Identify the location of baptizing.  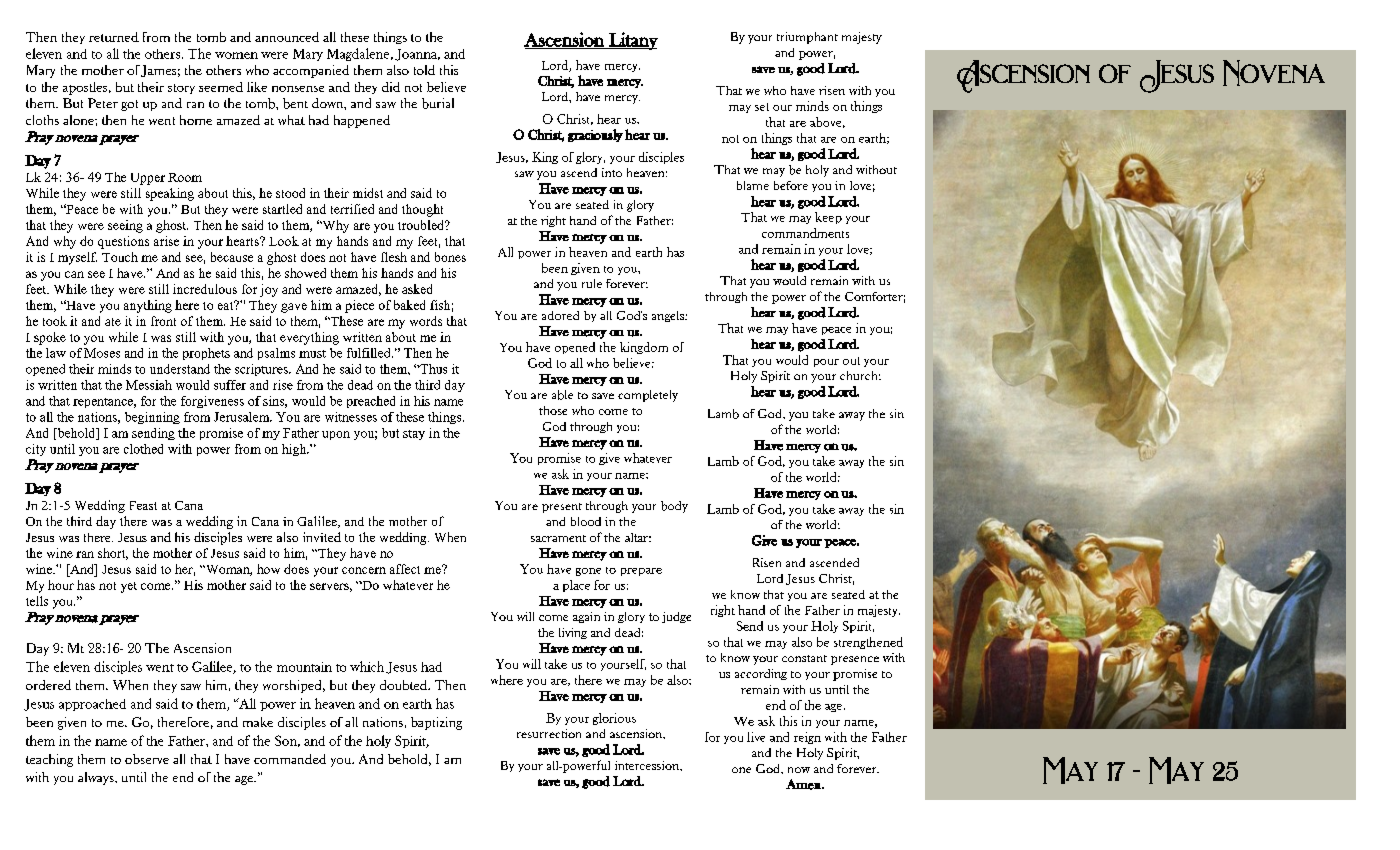
(436, 723).
